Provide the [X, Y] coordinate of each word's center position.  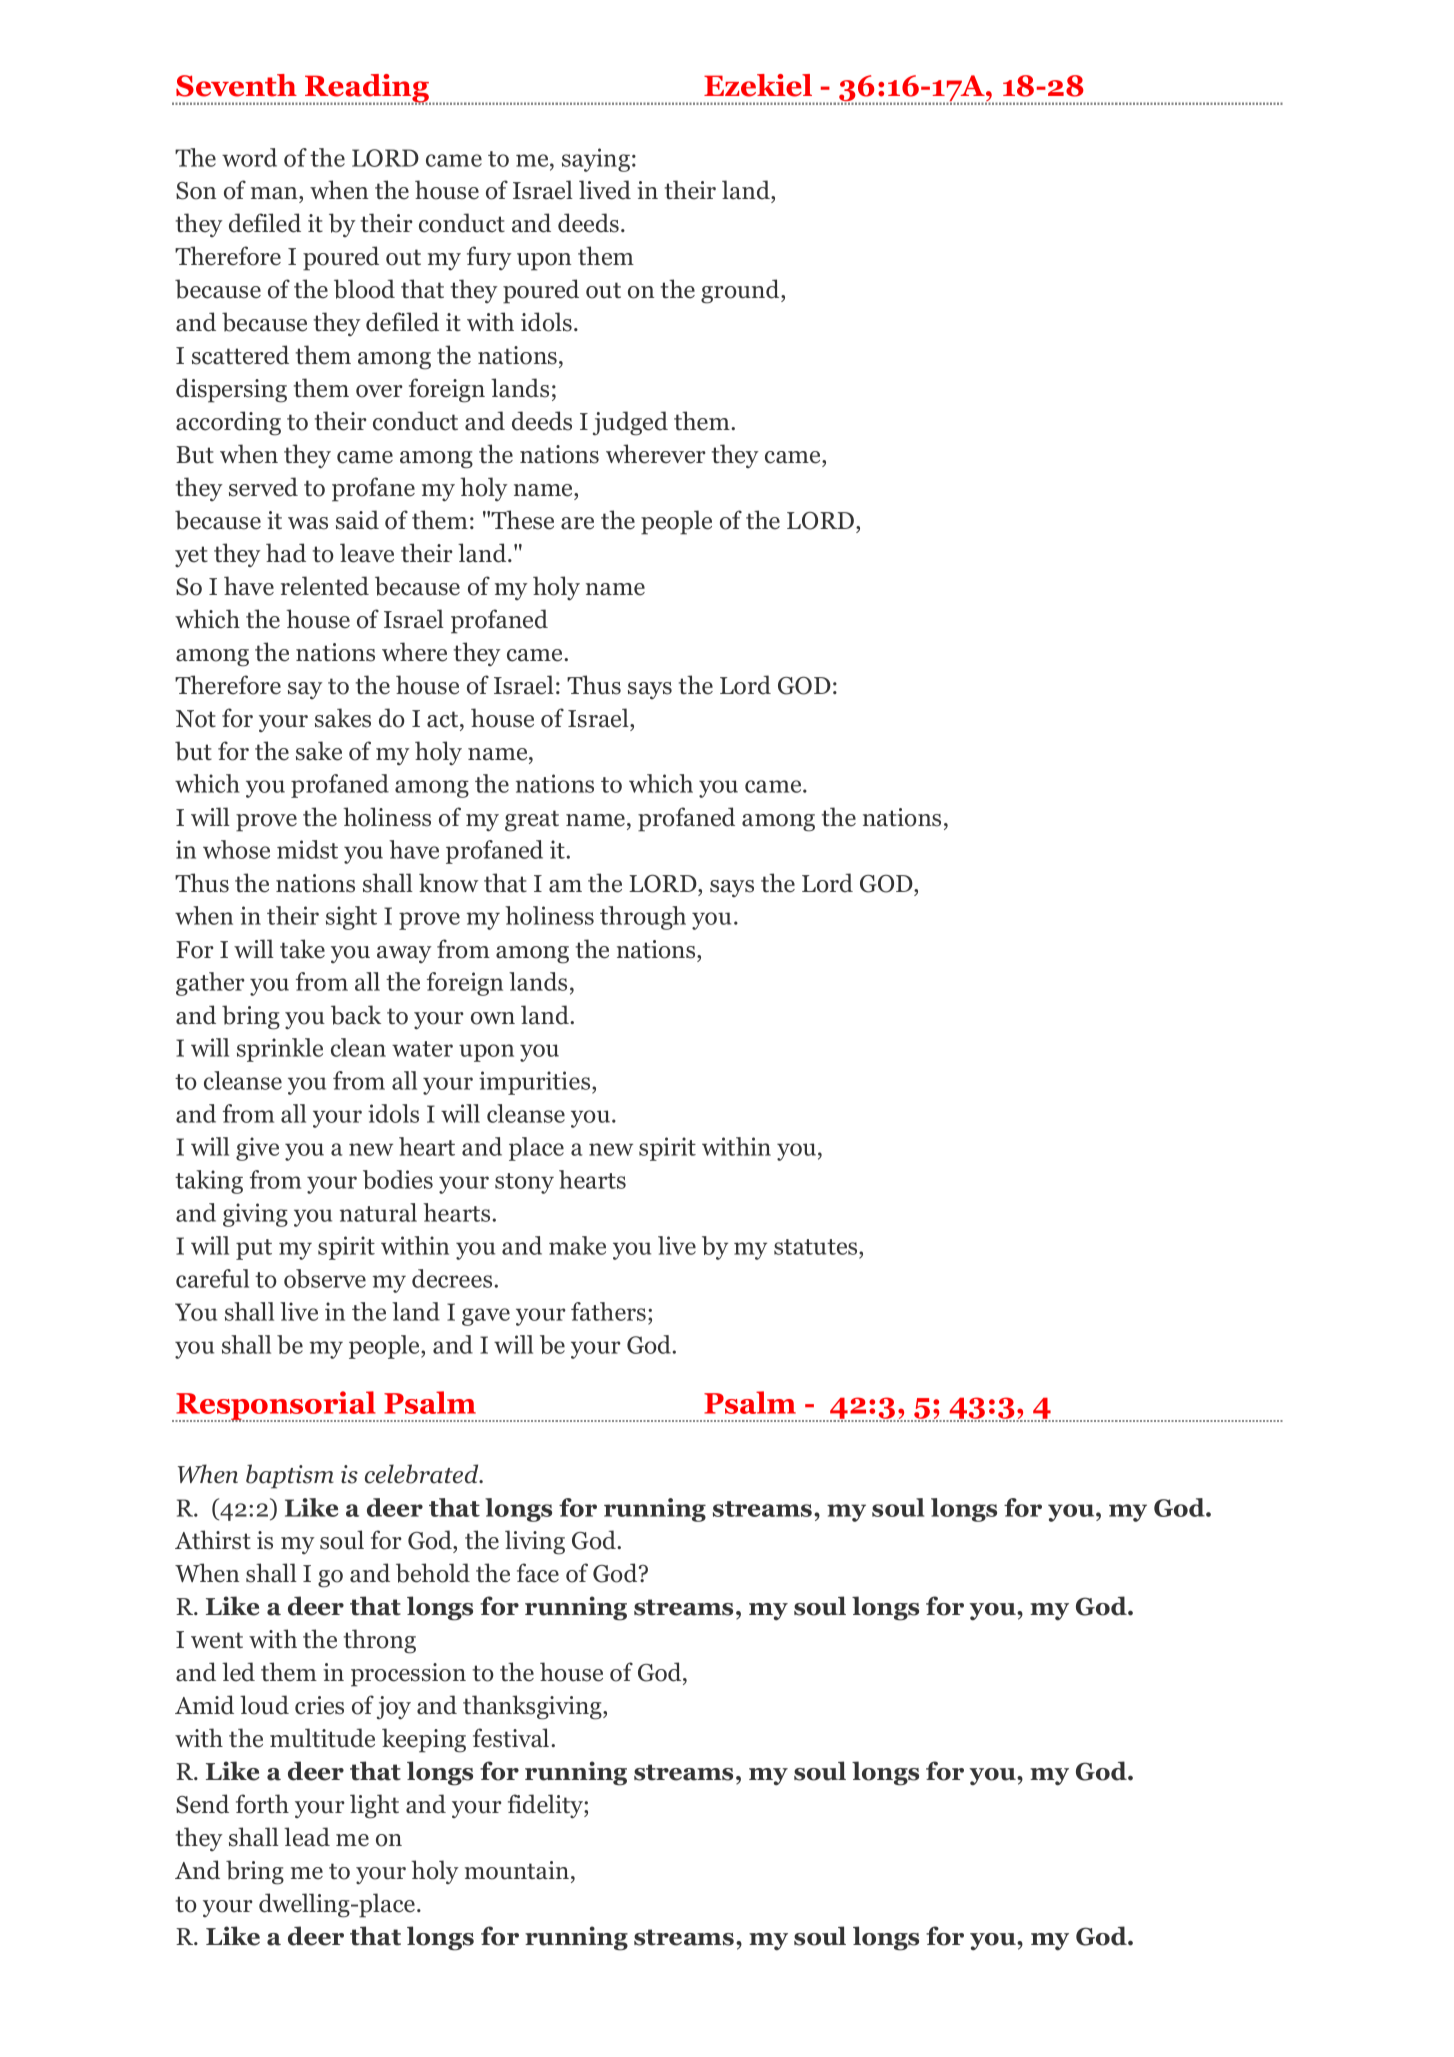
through [643, 918]
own [493, 1018]
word [249, 157]
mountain [518, 1870]
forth [262, 1804]
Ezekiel [758, 85]
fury [489, 258]
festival [512, 1738]
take [302, 949]
